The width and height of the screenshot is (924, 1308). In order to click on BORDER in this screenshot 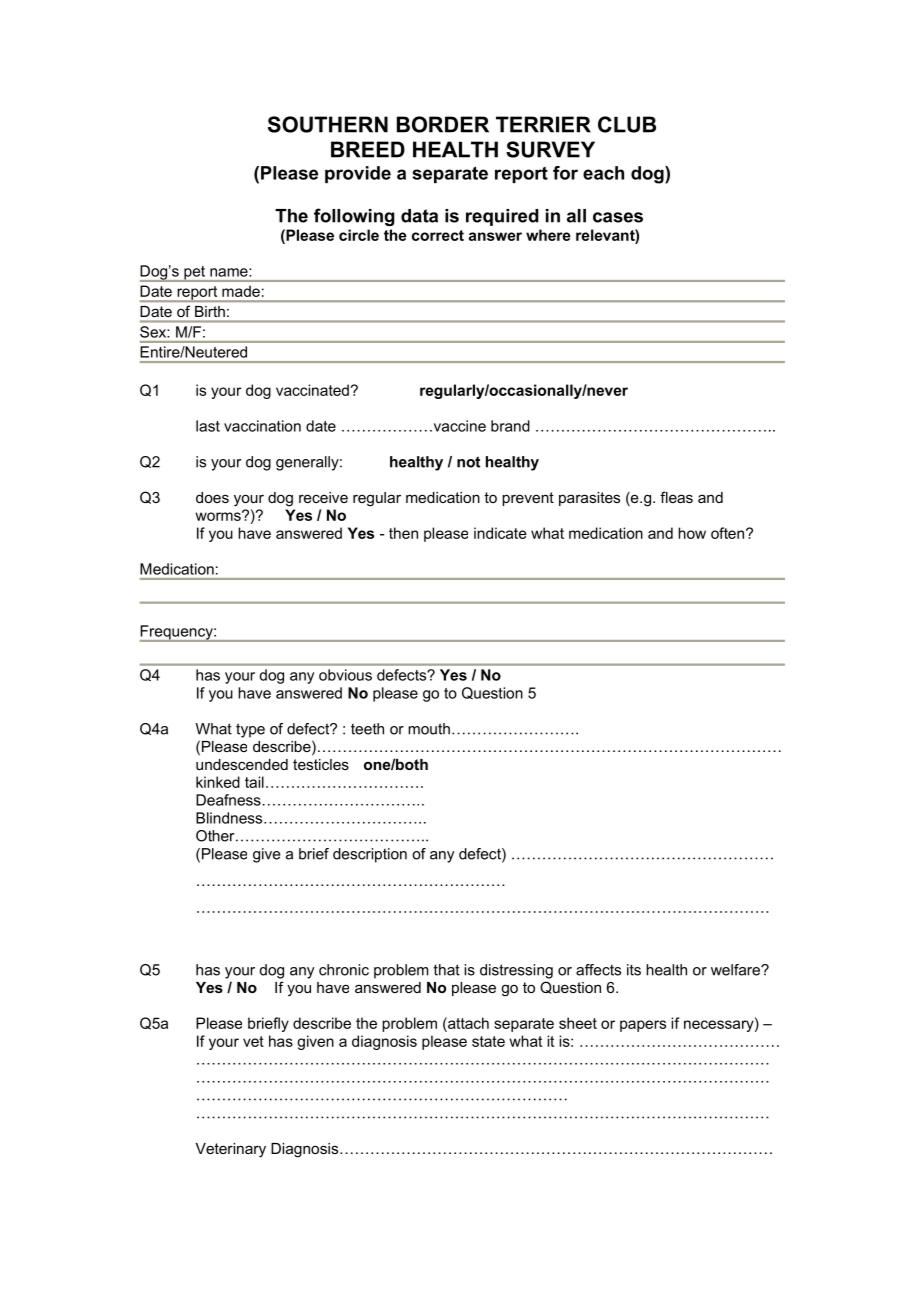, I will do `click(443, 124)`.
